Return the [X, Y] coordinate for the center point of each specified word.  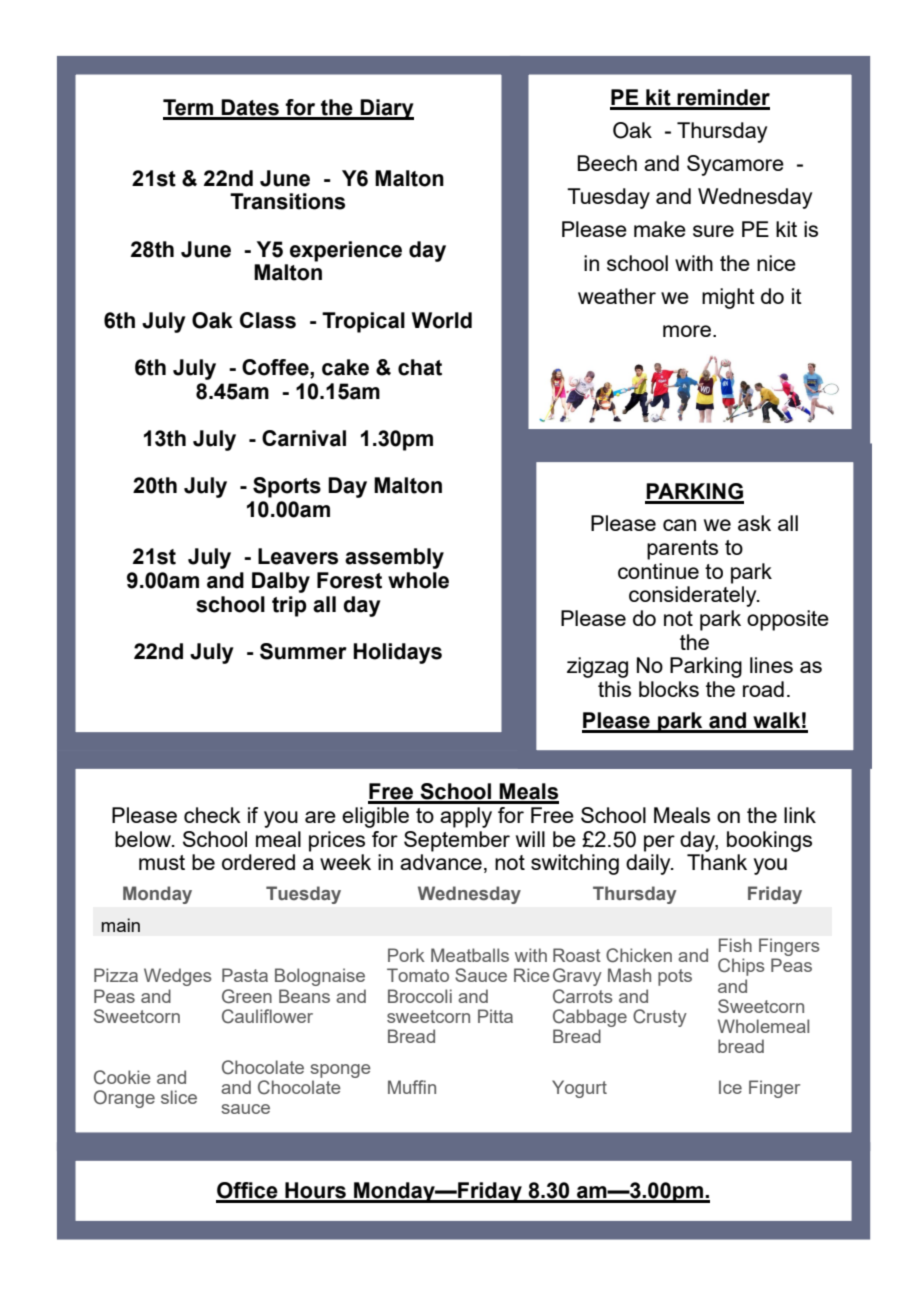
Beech [607, 163]
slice [179, 1097]
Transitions [287, 201]
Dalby [281, 582]
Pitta [495, 1016]
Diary [386, 109]
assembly [394, 558]
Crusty [660, 1018]
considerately [694, 596]
